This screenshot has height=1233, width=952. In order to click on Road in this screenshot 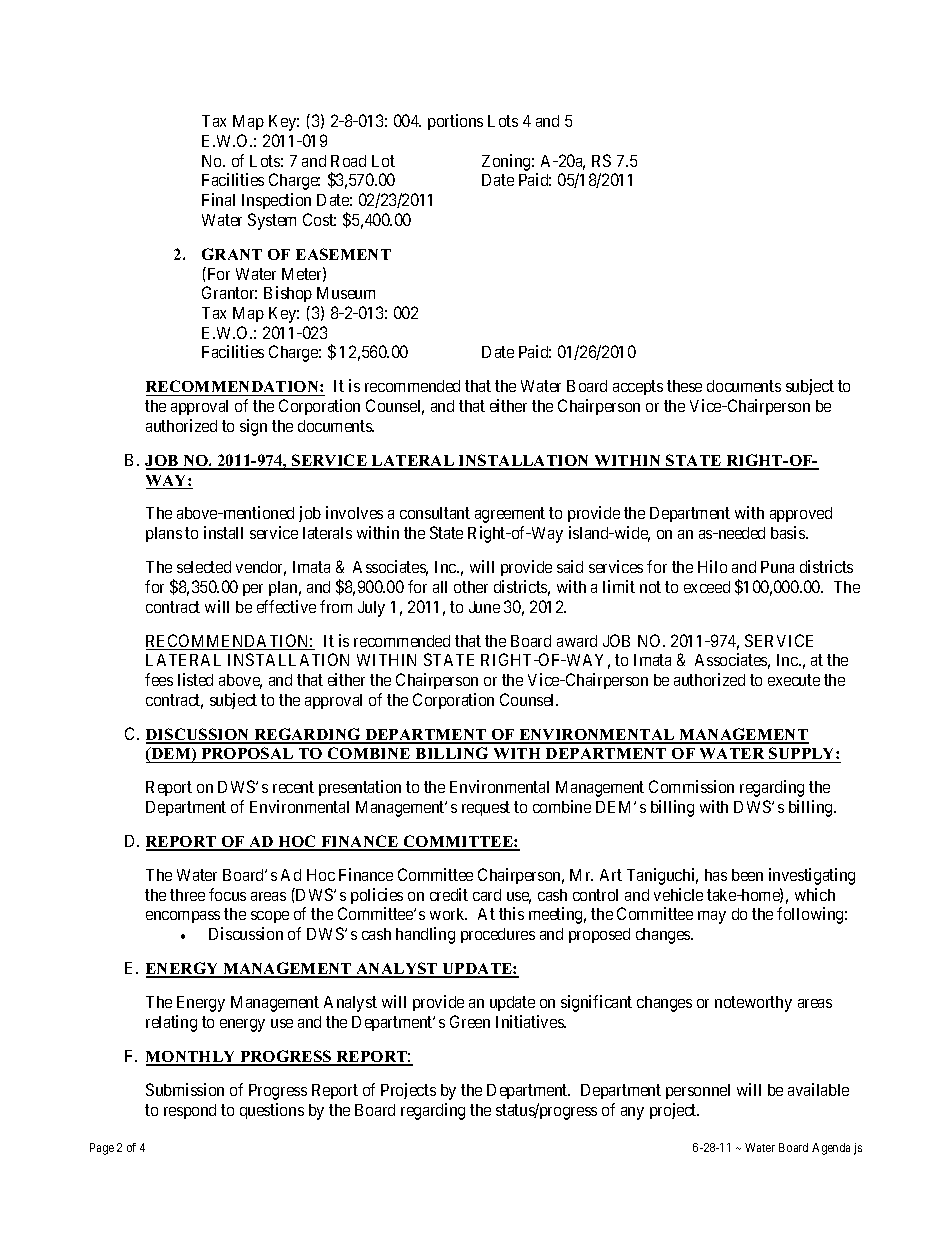, I will do `click(348, 161)`.
